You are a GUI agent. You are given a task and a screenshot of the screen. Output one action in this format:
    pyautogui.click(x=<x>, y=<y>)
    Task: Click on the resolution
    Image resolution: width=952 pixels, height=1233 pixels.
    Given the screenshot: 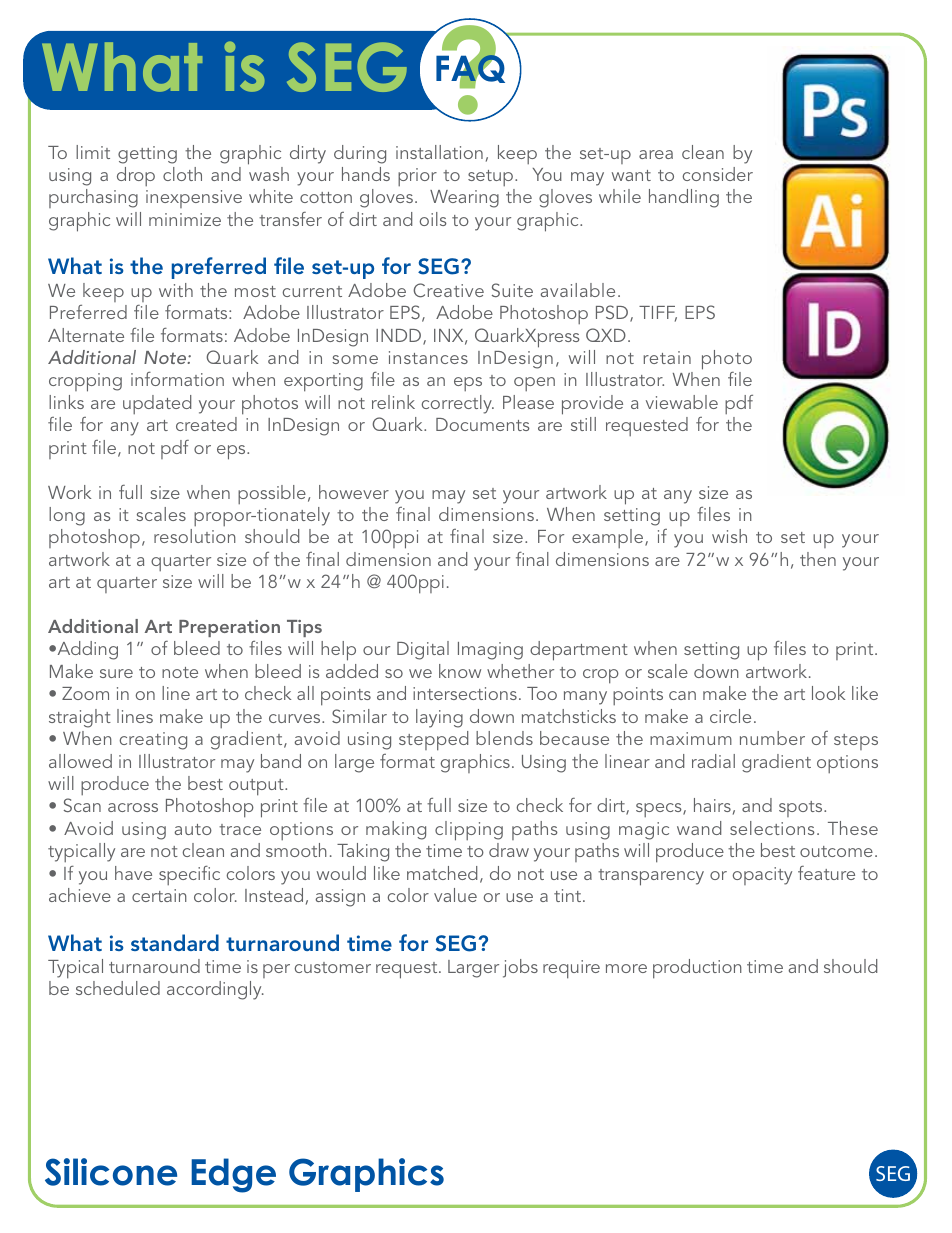 What is the action you would take?
    pyautogui.click(x=195, y=536)
